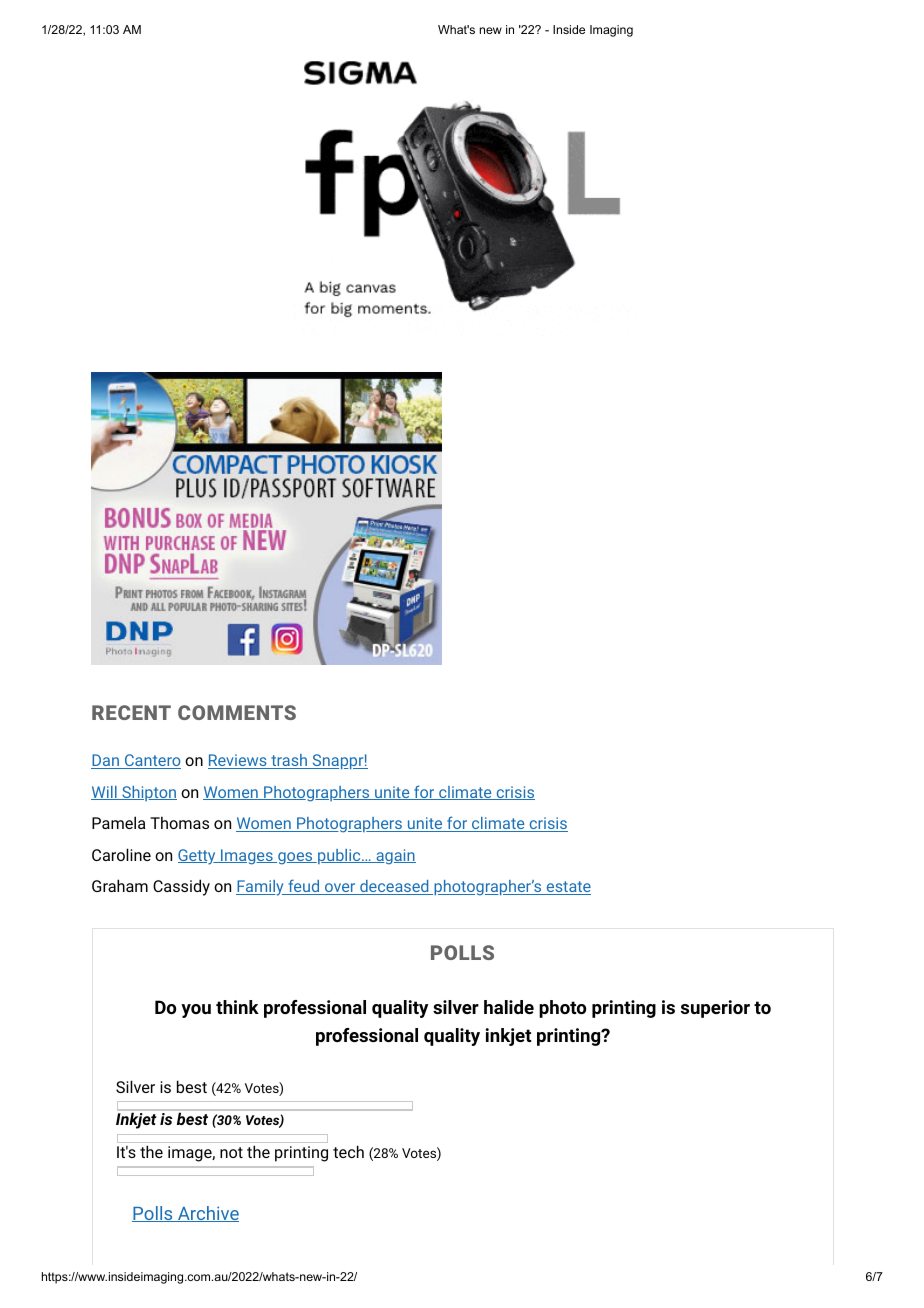 The width and height of the screenshot is (924, 1308). I want to click on superior, so click(715, 1009).
